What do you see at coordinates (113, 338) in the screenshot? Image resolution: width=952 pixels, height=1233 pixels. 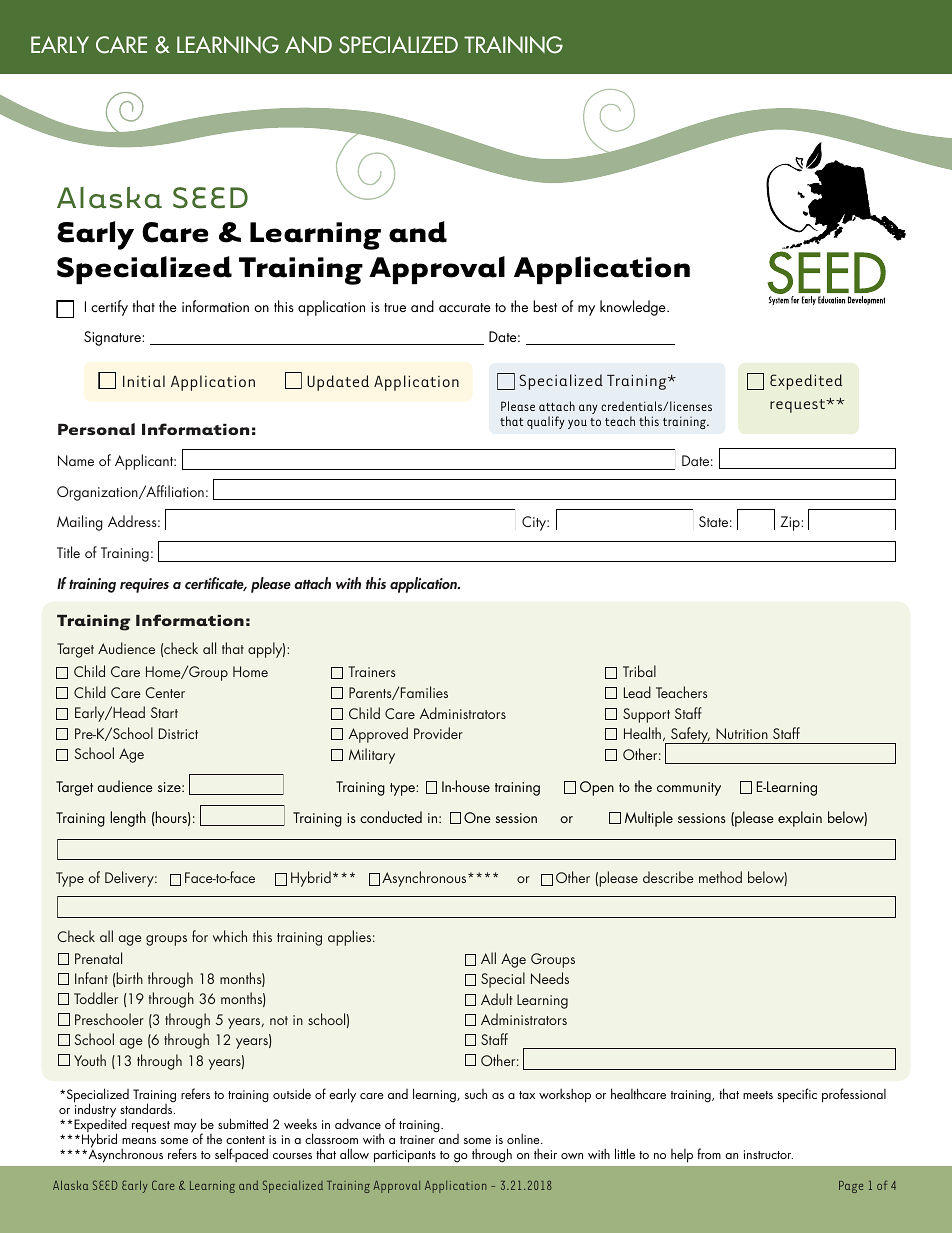 I see `Signature` at bounding box center [113, 338].
